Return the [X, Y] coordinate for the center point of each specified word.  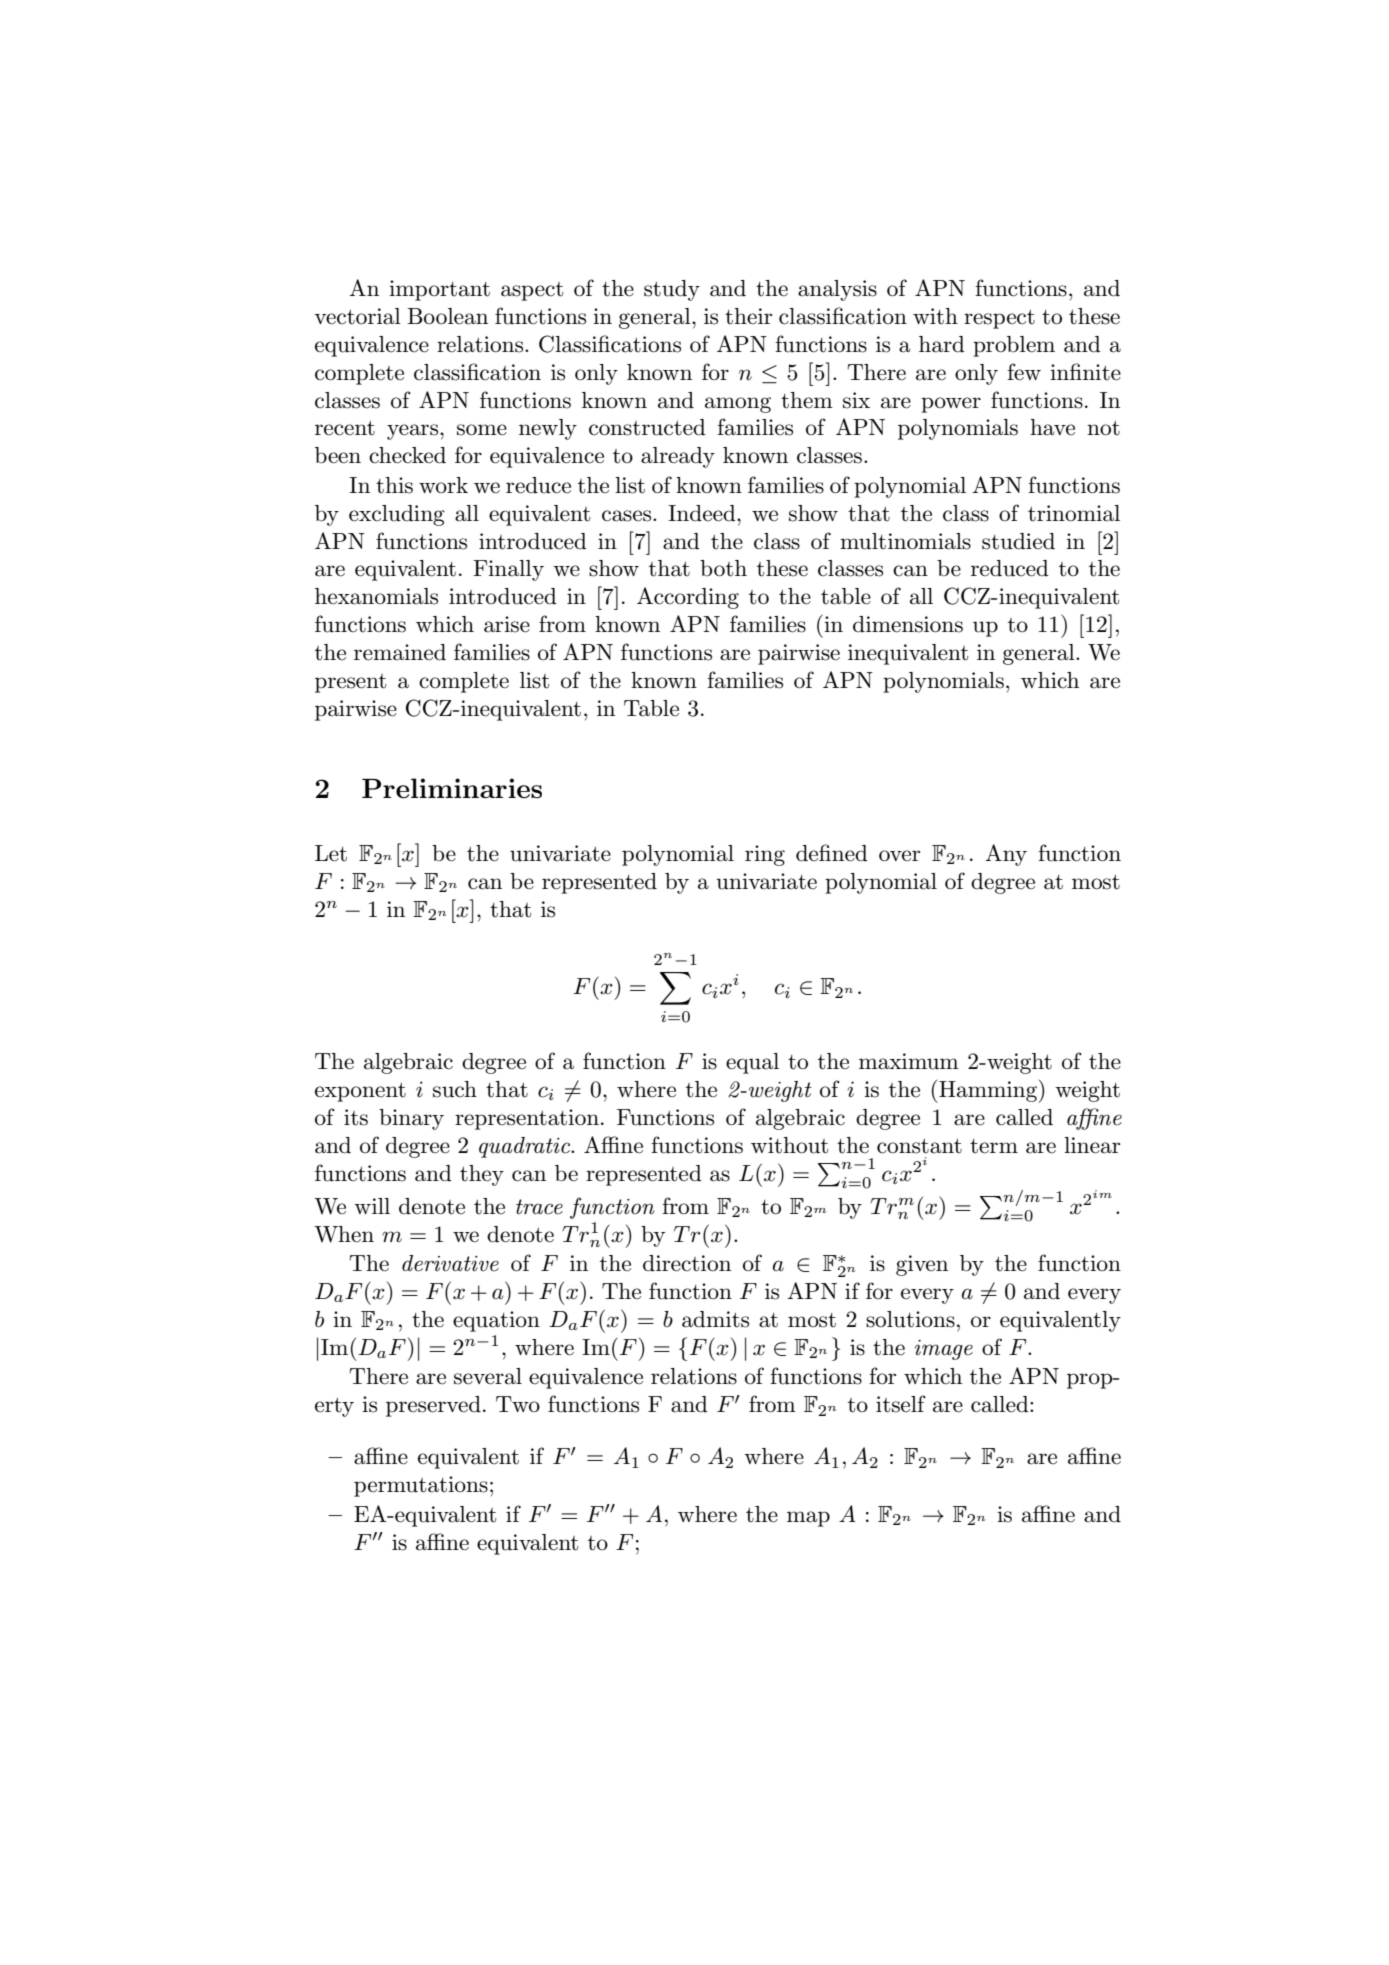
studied [1018, 541]
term [994, 1146]
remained [400, 652]
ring [765, 855]
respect [999, 319]
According [688, 598]
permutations [421, 1486]
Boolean [447, 316]
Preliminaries [452, 788]
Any [1006, 855]
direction [687, 1263]
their [748, 316]
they [482, 1175]
